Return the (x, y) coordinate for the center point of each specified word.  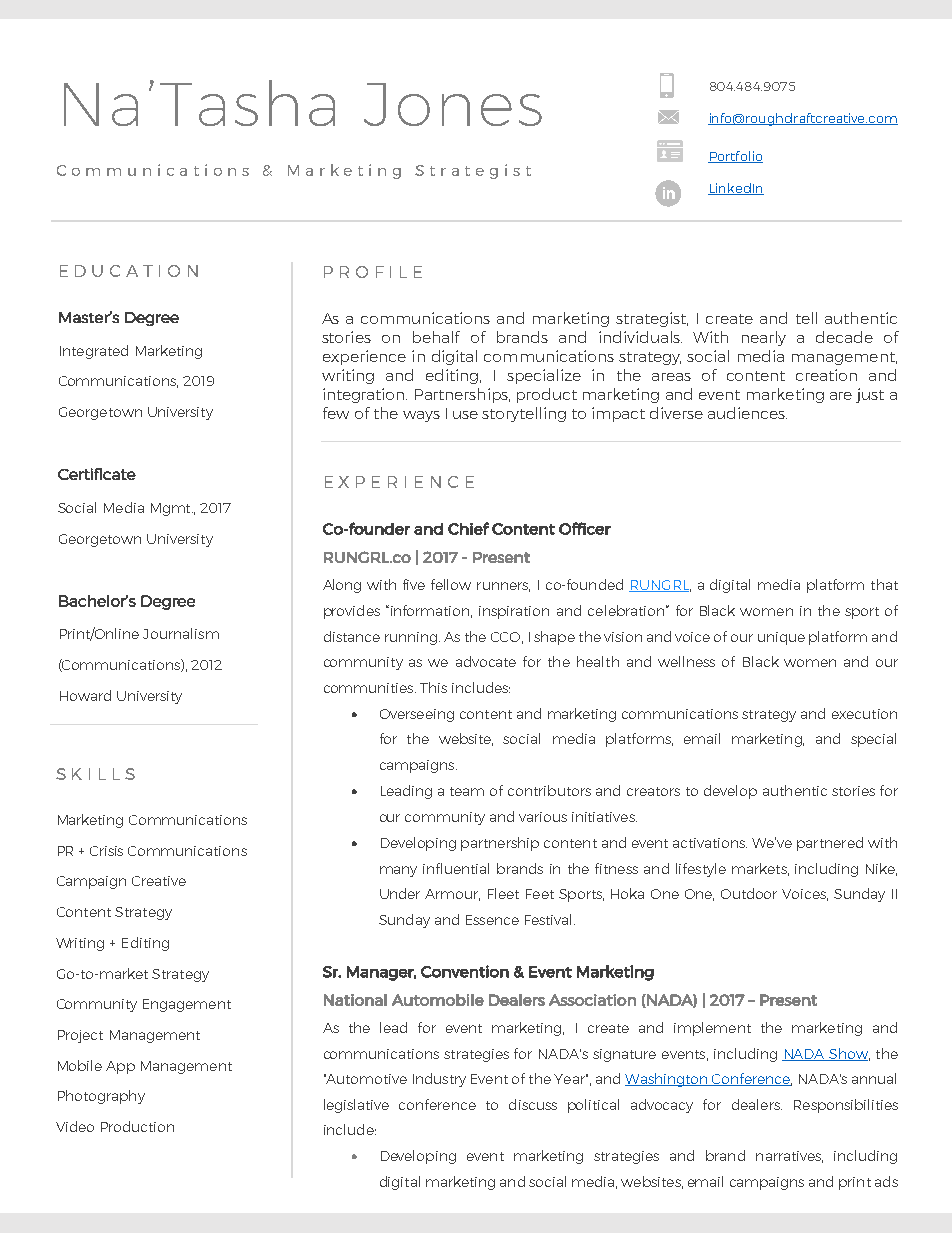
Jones (453, 104)
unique (781, 638)
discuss (533, 1104)
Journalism (181, 633)
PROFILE (373, 272)
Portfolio (735, 157)
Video (75, 1126)
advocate (486, 661)
